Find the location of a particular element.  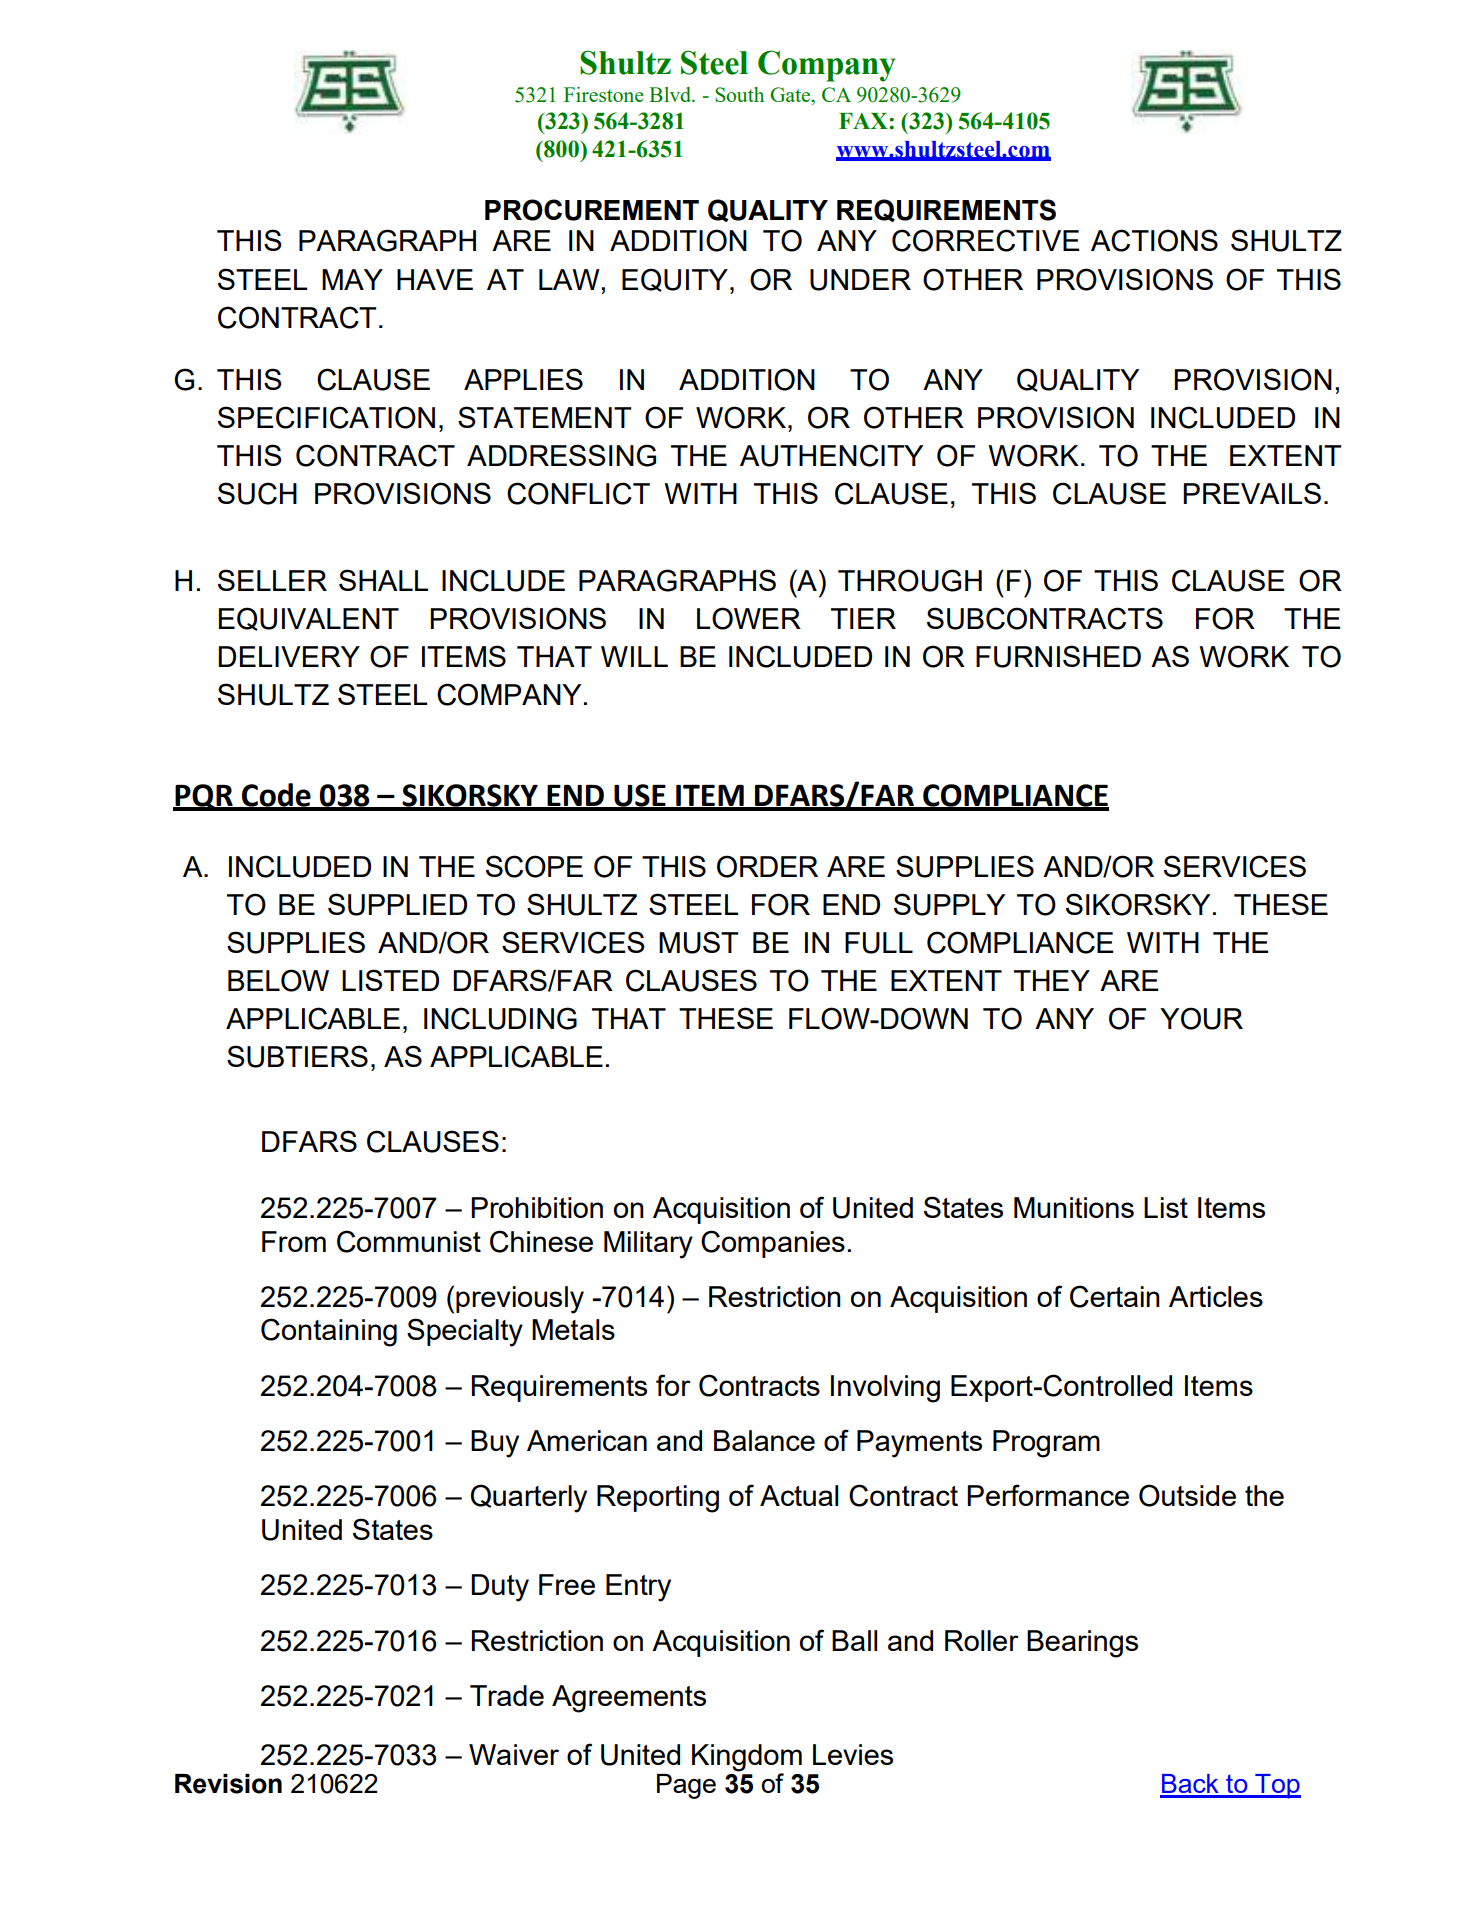

ACTIONS is located at coordinates (1154, 240).
